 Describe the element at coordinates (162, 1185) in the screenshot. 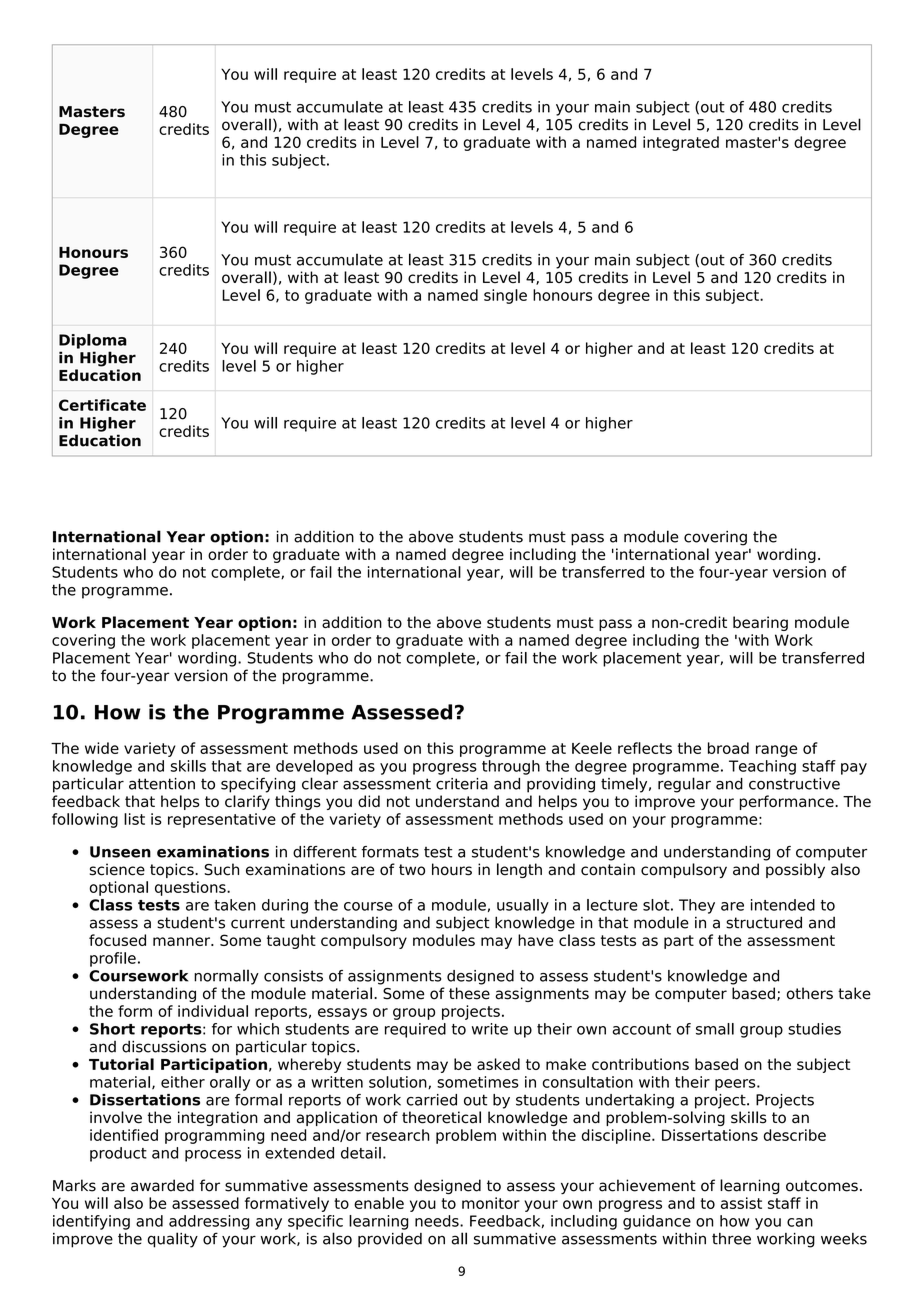

I see `awarded` at that location.
